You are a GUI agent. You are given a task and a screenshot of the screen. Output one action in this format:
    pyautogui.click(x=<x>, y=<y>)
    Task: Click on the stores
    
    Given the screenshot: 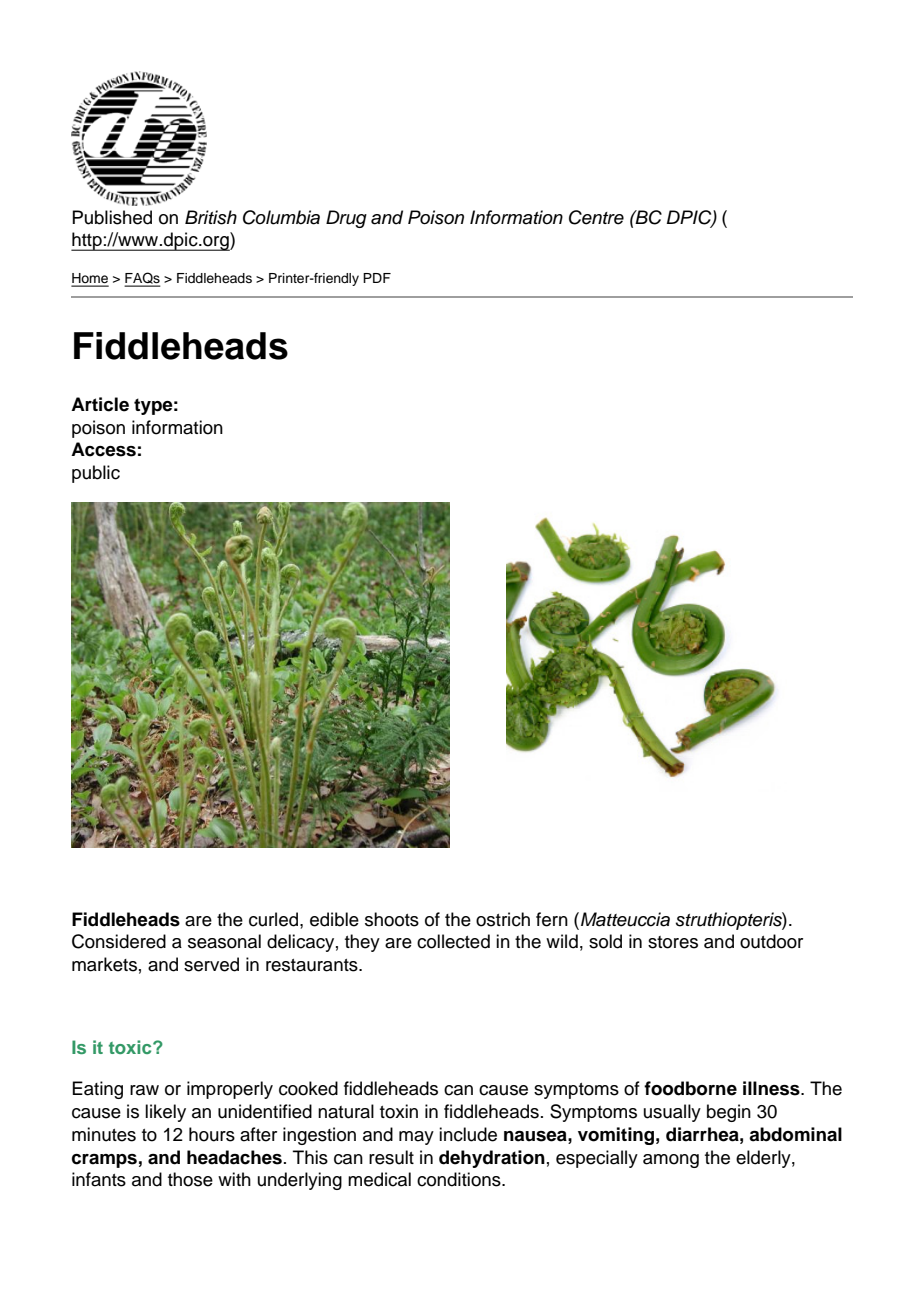 What is the action you would take?
    pyautogui.click(x=673, y=942)
